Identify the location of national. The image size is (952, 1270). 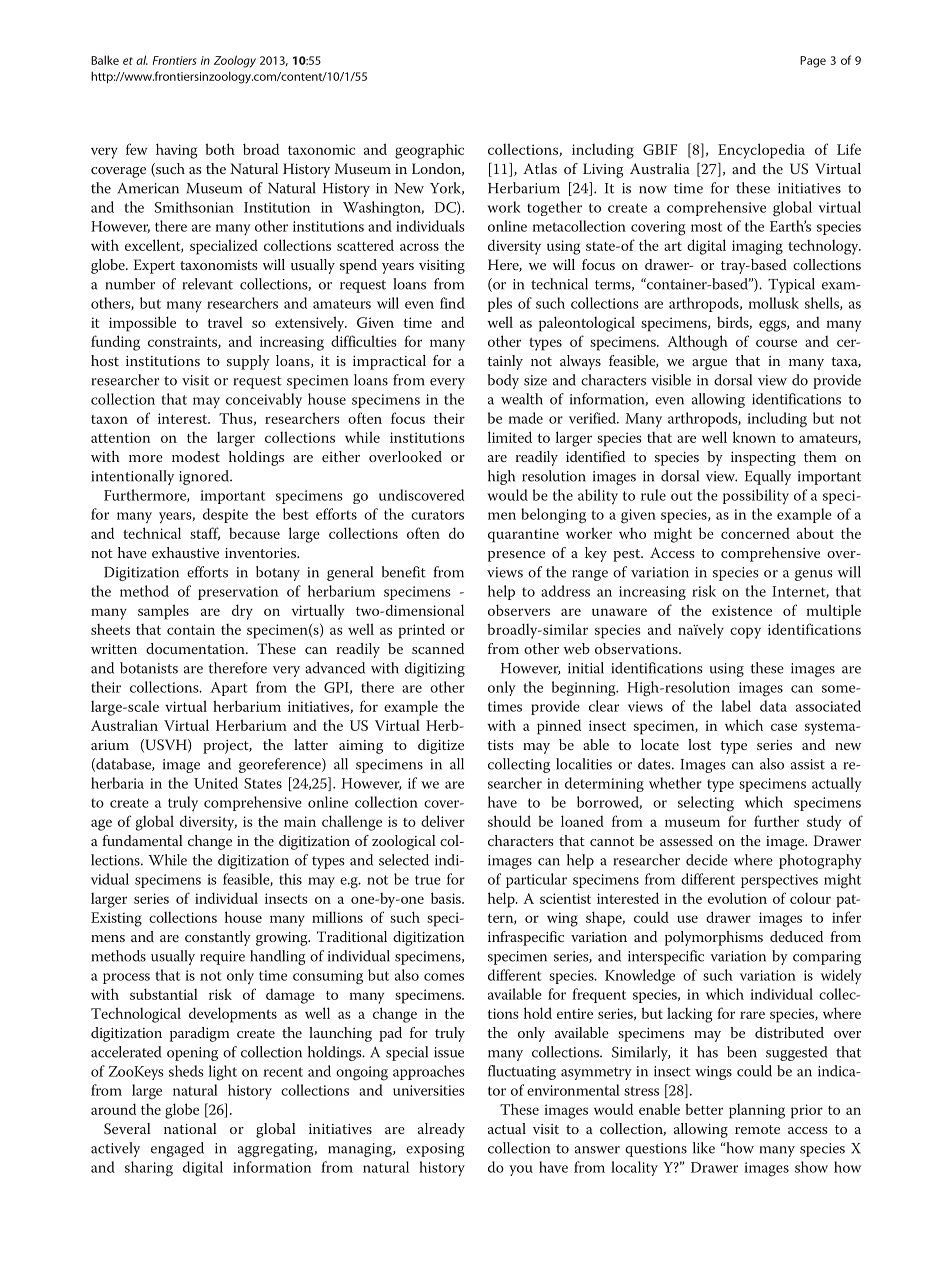
(190, 1128).
